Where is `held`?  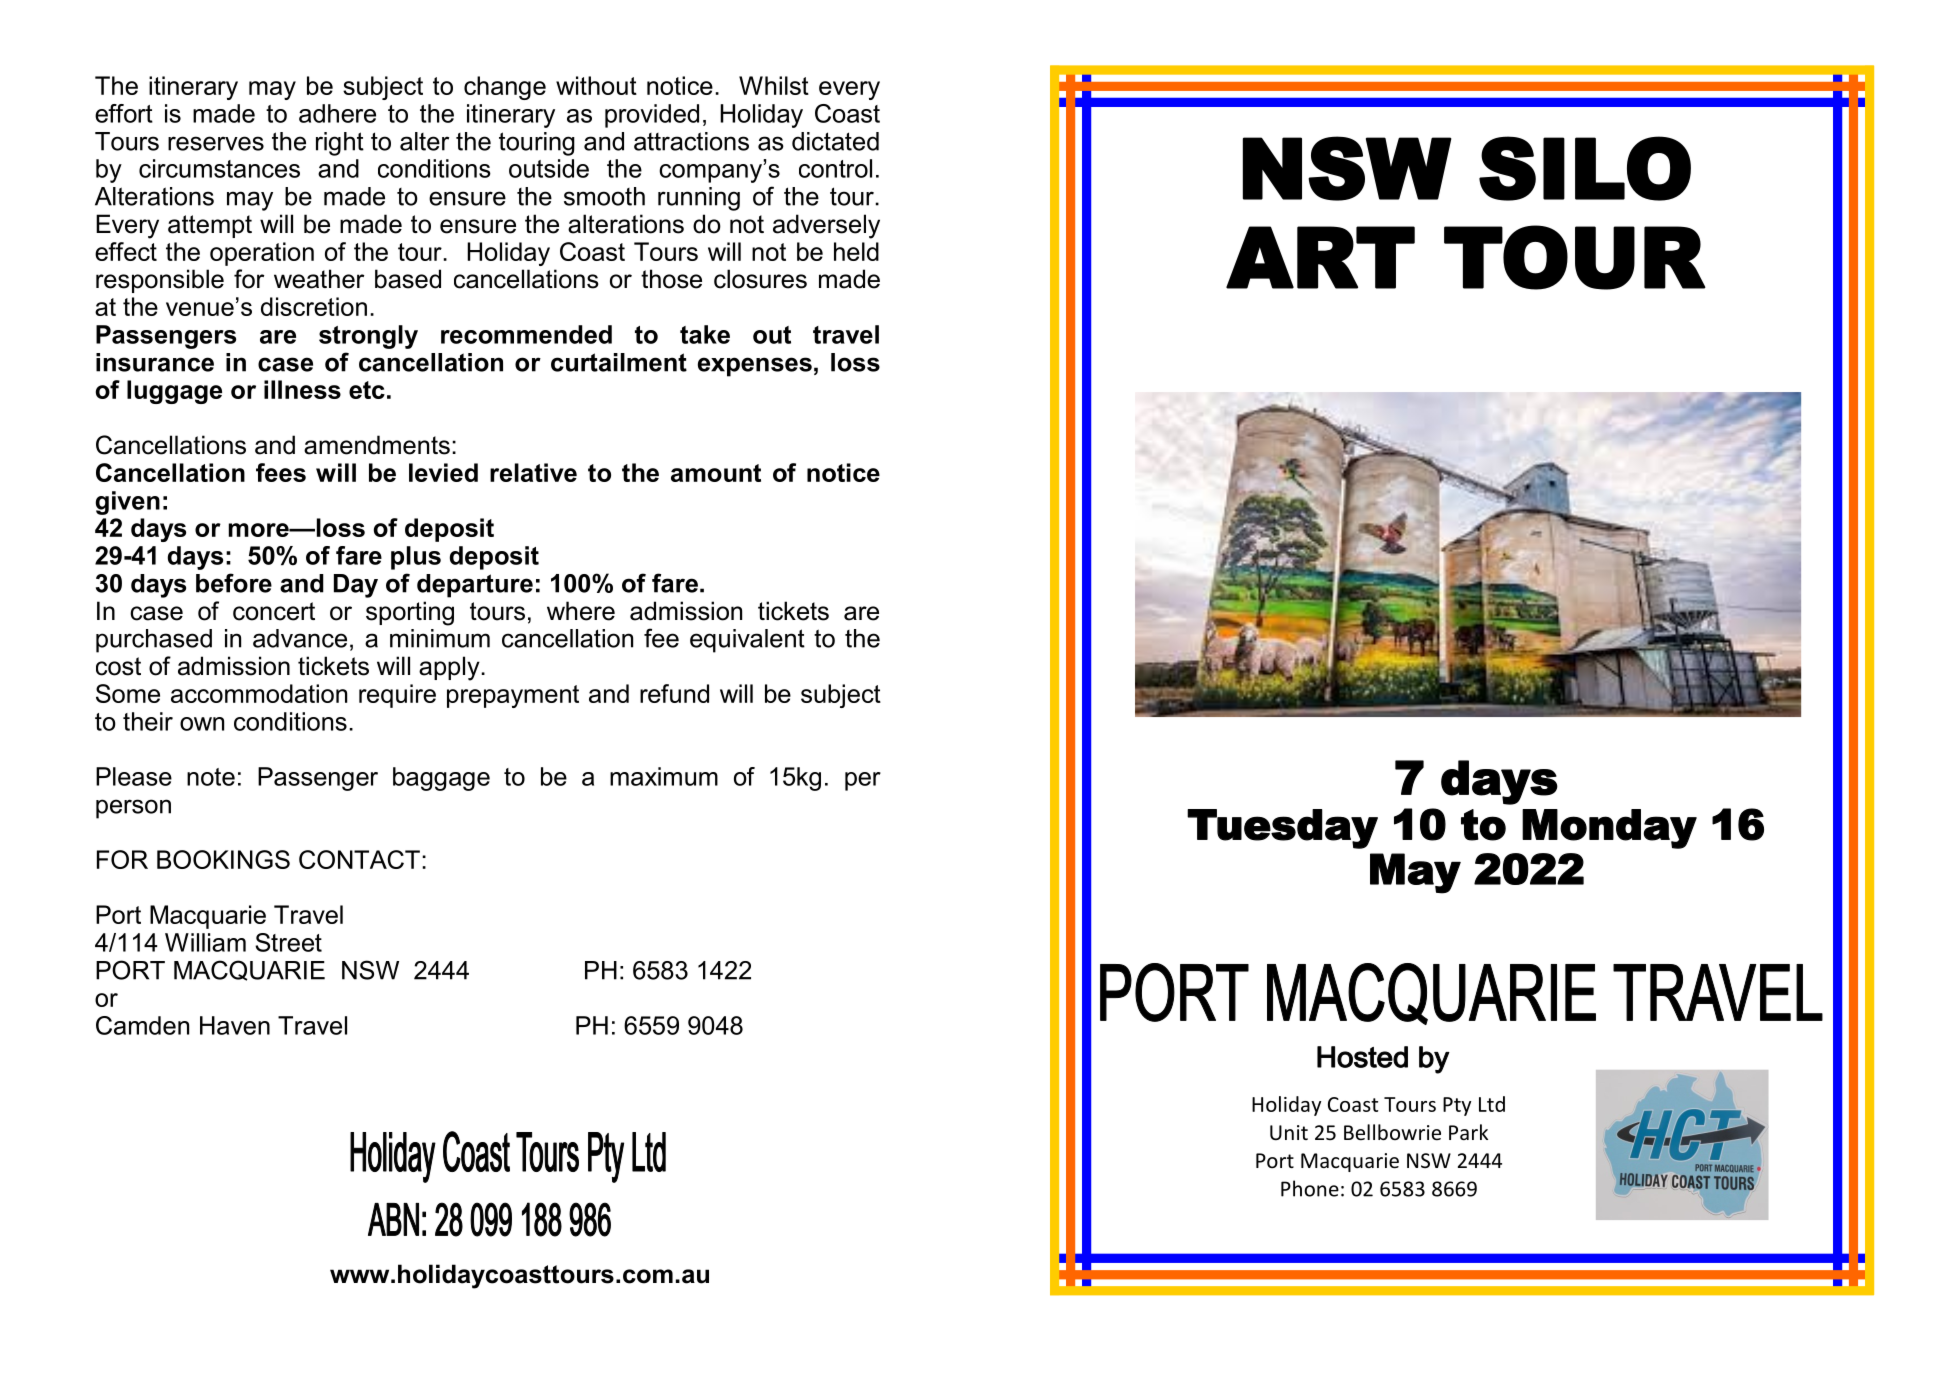 held is located at coordinates (856, 251).
